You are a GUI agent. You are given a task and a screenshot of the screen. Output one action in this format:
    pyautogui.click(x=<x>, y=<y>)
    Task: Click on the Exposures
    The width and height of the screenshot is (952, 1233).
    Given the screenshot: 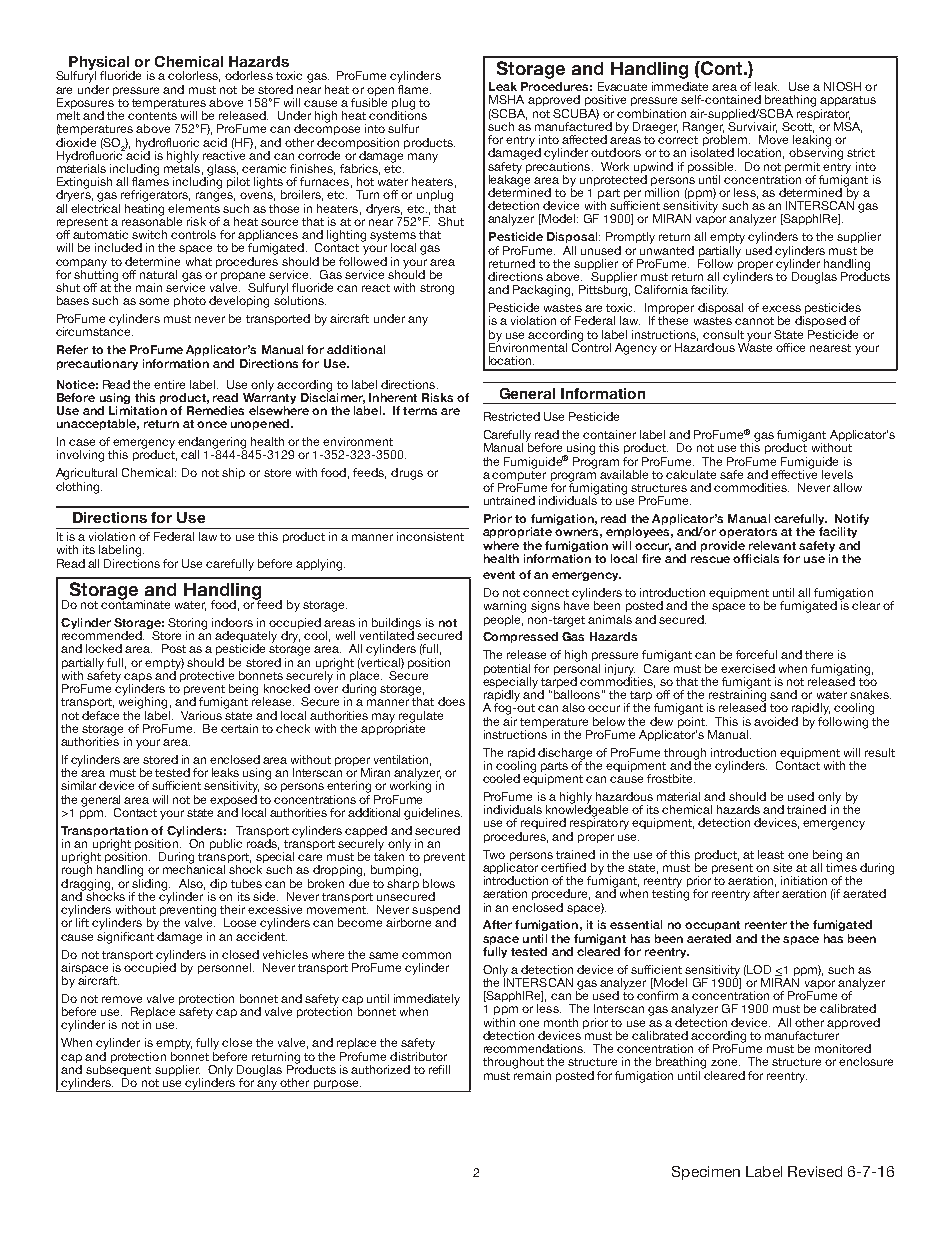 What is the action you would take?
    pyautogui.click(x=85, y=103)
